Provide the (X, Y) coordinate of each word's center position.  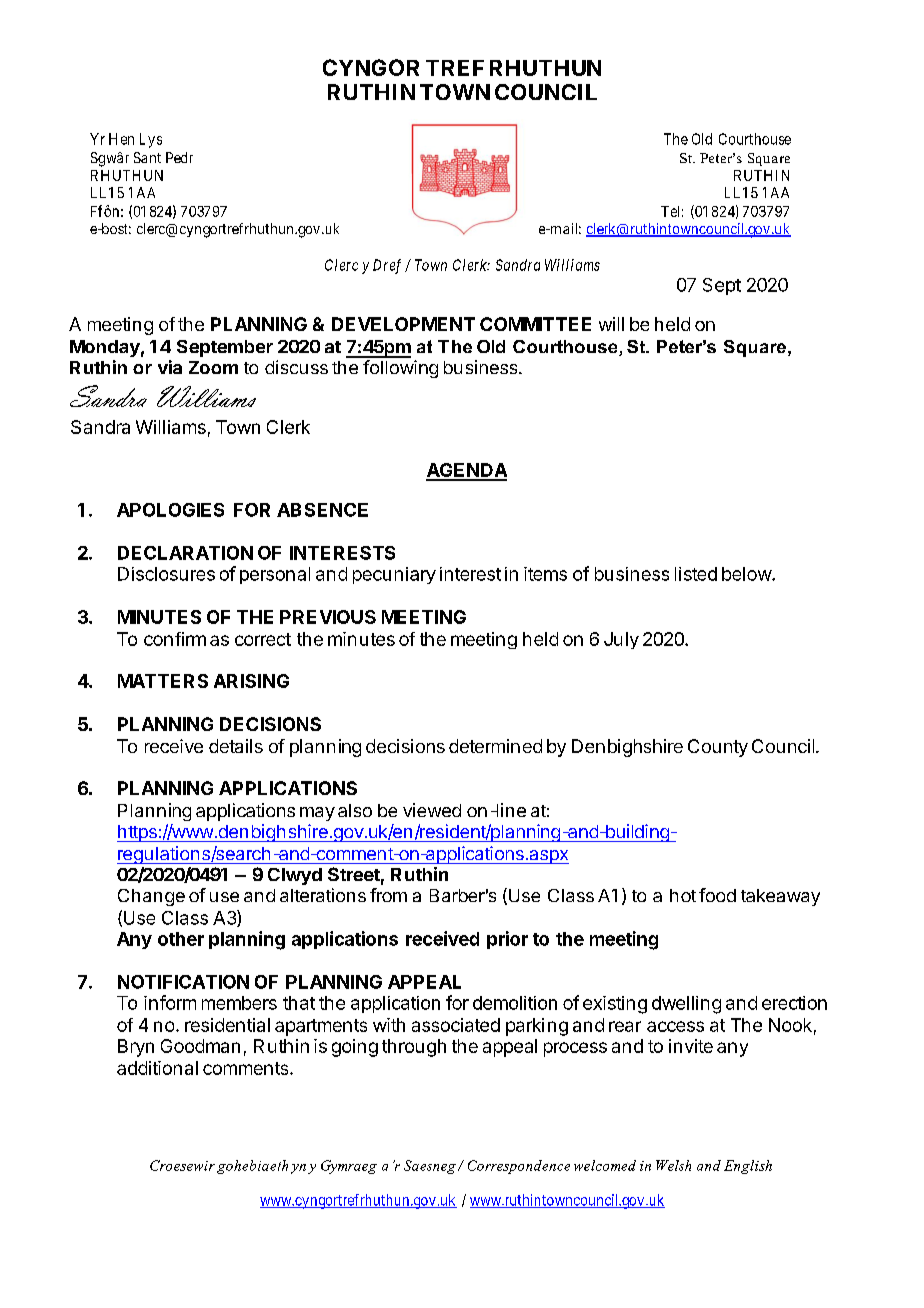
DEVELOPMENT (403, 324)
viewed (432, 810)
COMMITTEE (535, 324)
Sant (147, 157)
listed (696, 574)
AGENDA (466, 471)
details (236, 746)
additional (157, 1068)
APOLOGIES (170, 510)
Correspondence (519, 1167)
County (718, 748)
